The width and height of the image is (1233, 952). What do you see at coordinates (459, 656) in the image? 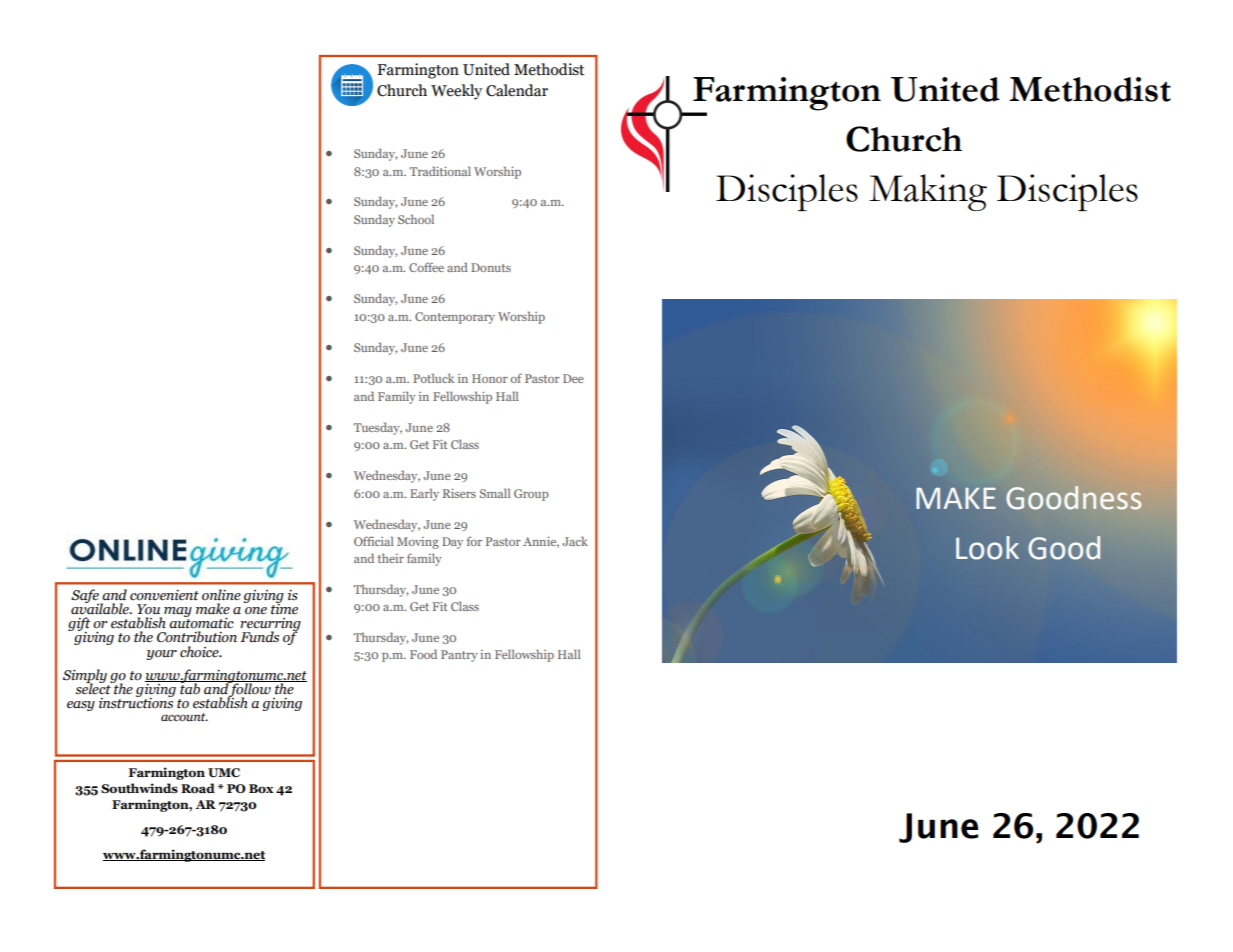
I see `Pantry` at bounding box center [459, 656].
